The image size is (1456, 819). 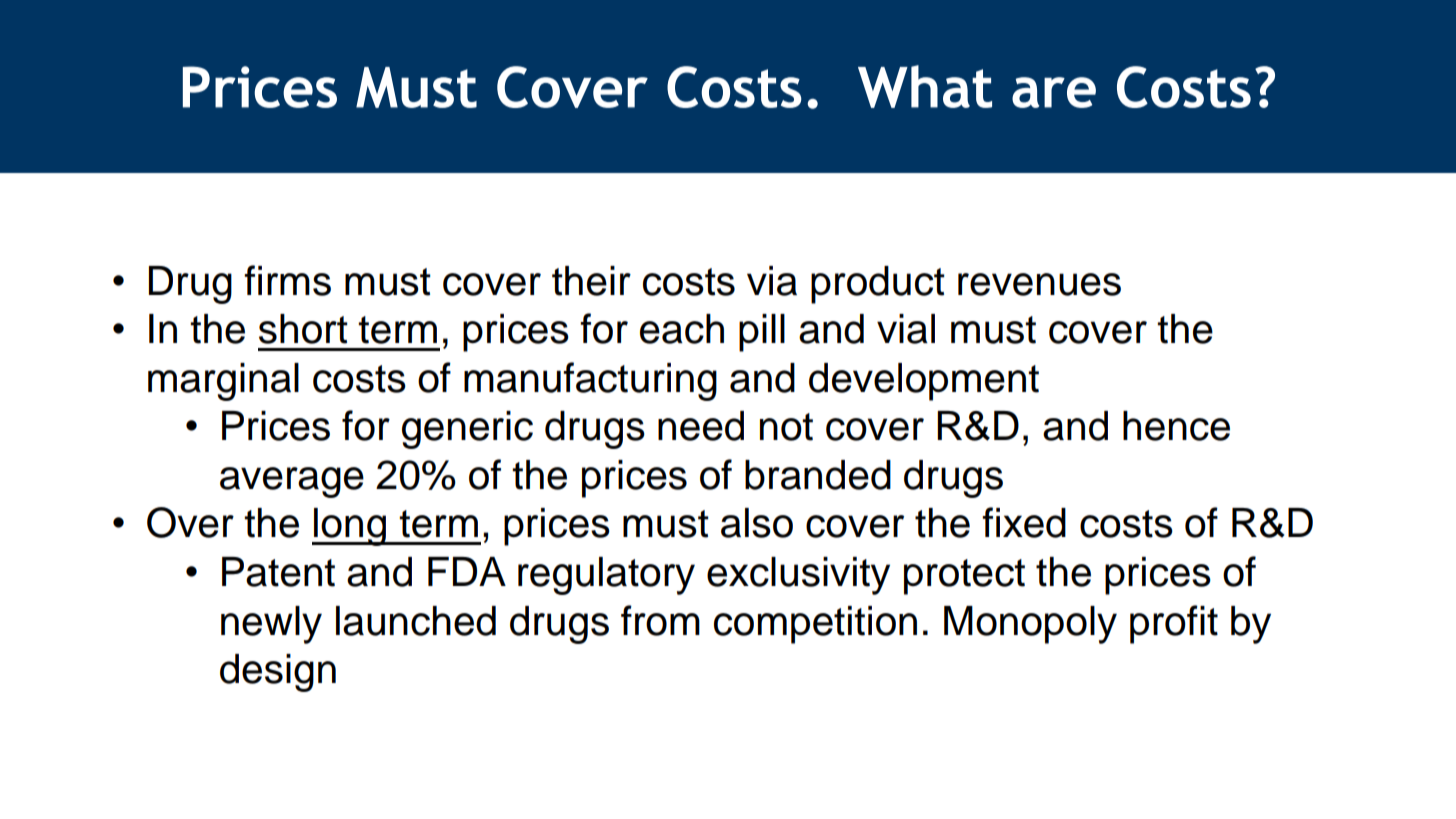 I want to click on design, so click(x=278, y=673).
